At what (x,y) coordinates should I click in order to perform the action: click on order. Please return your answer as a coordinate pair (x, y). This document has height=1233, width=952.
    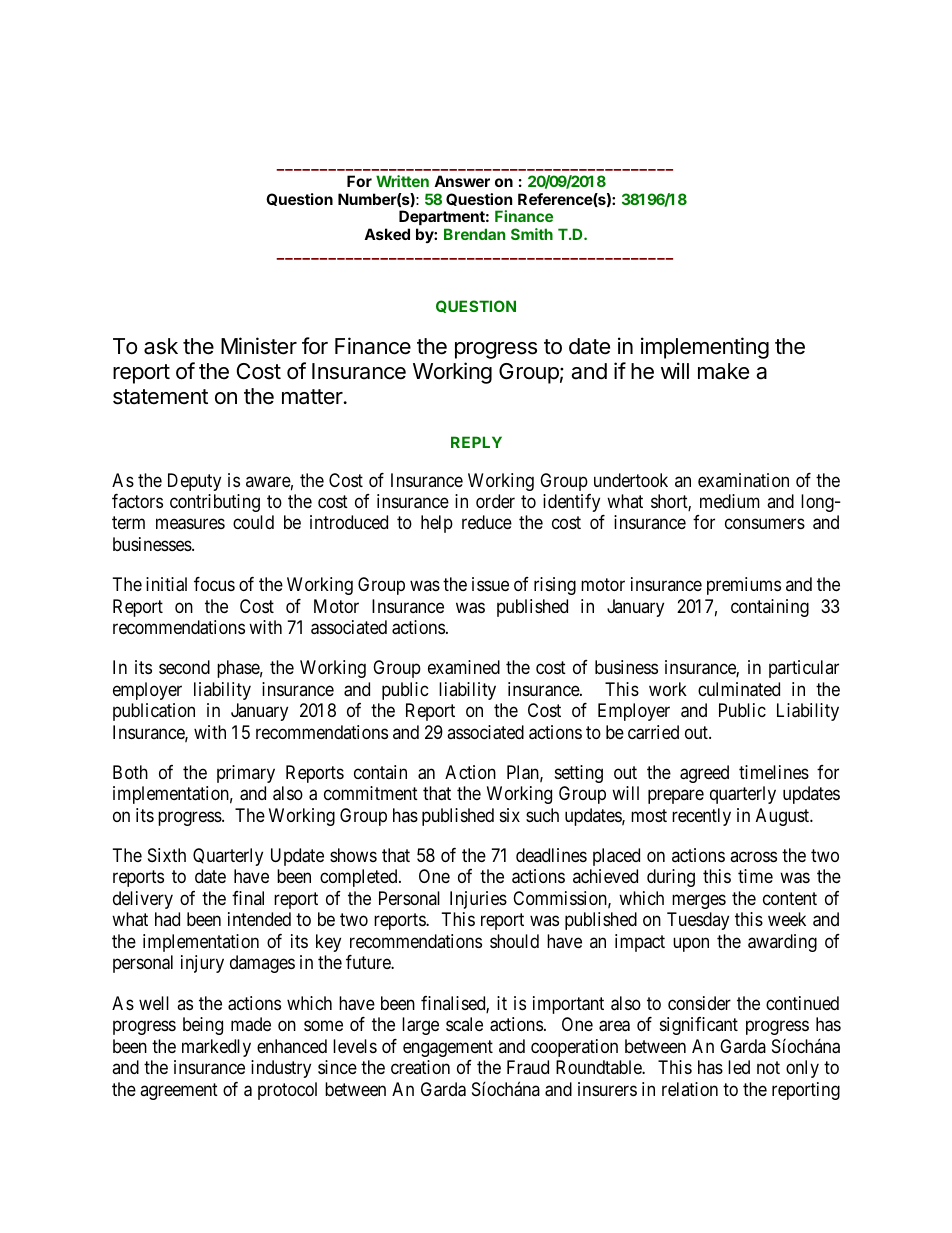
    Looking at the image, I should click on (495, 501).
